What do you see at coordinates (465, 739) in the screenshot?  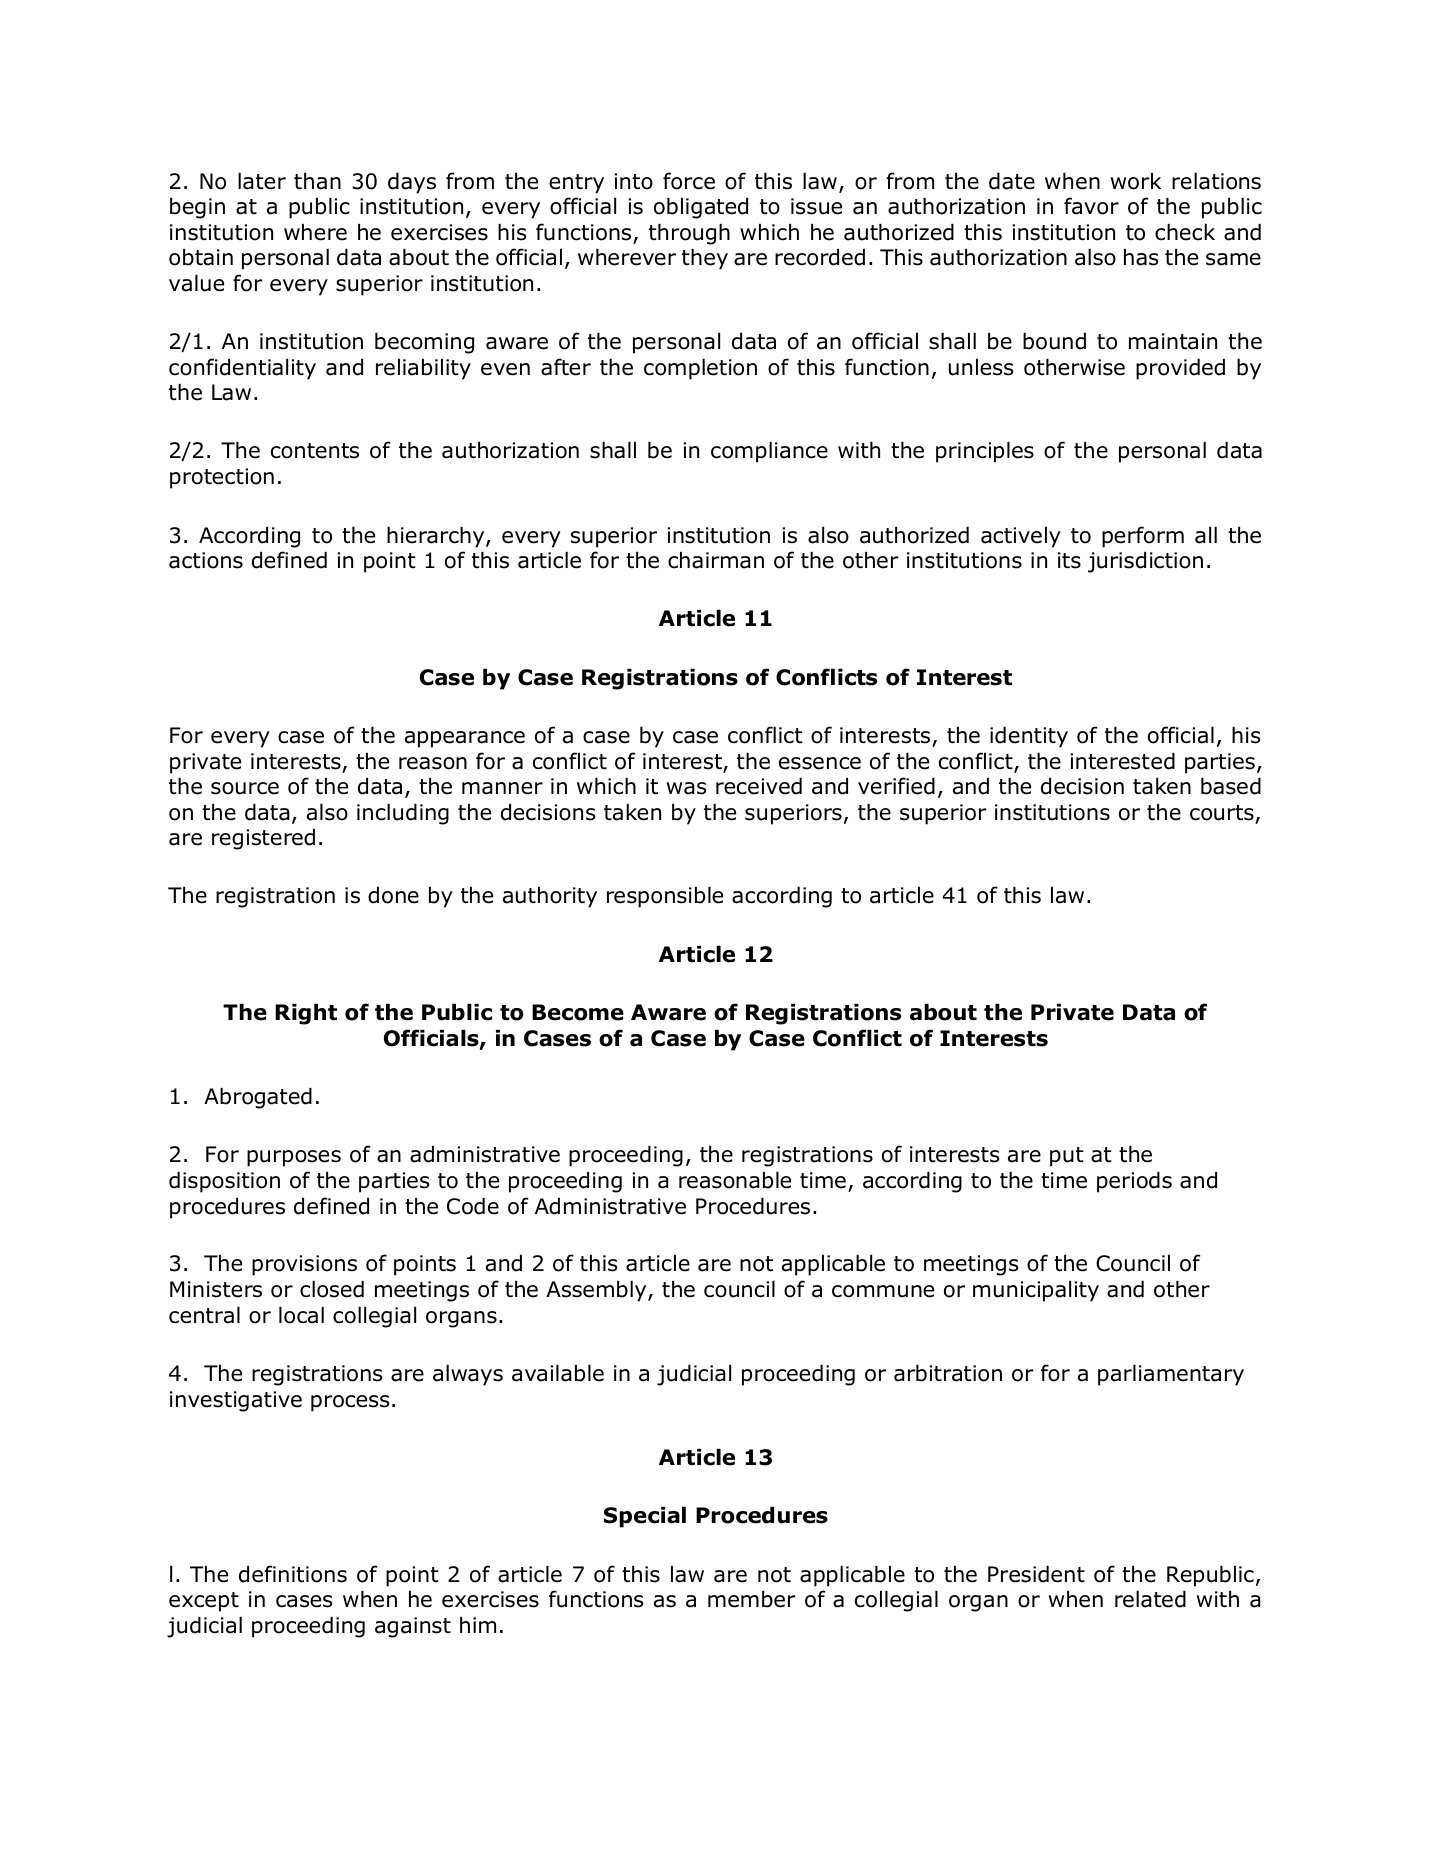 I see `appearance` at bounding box center [465, 739].
